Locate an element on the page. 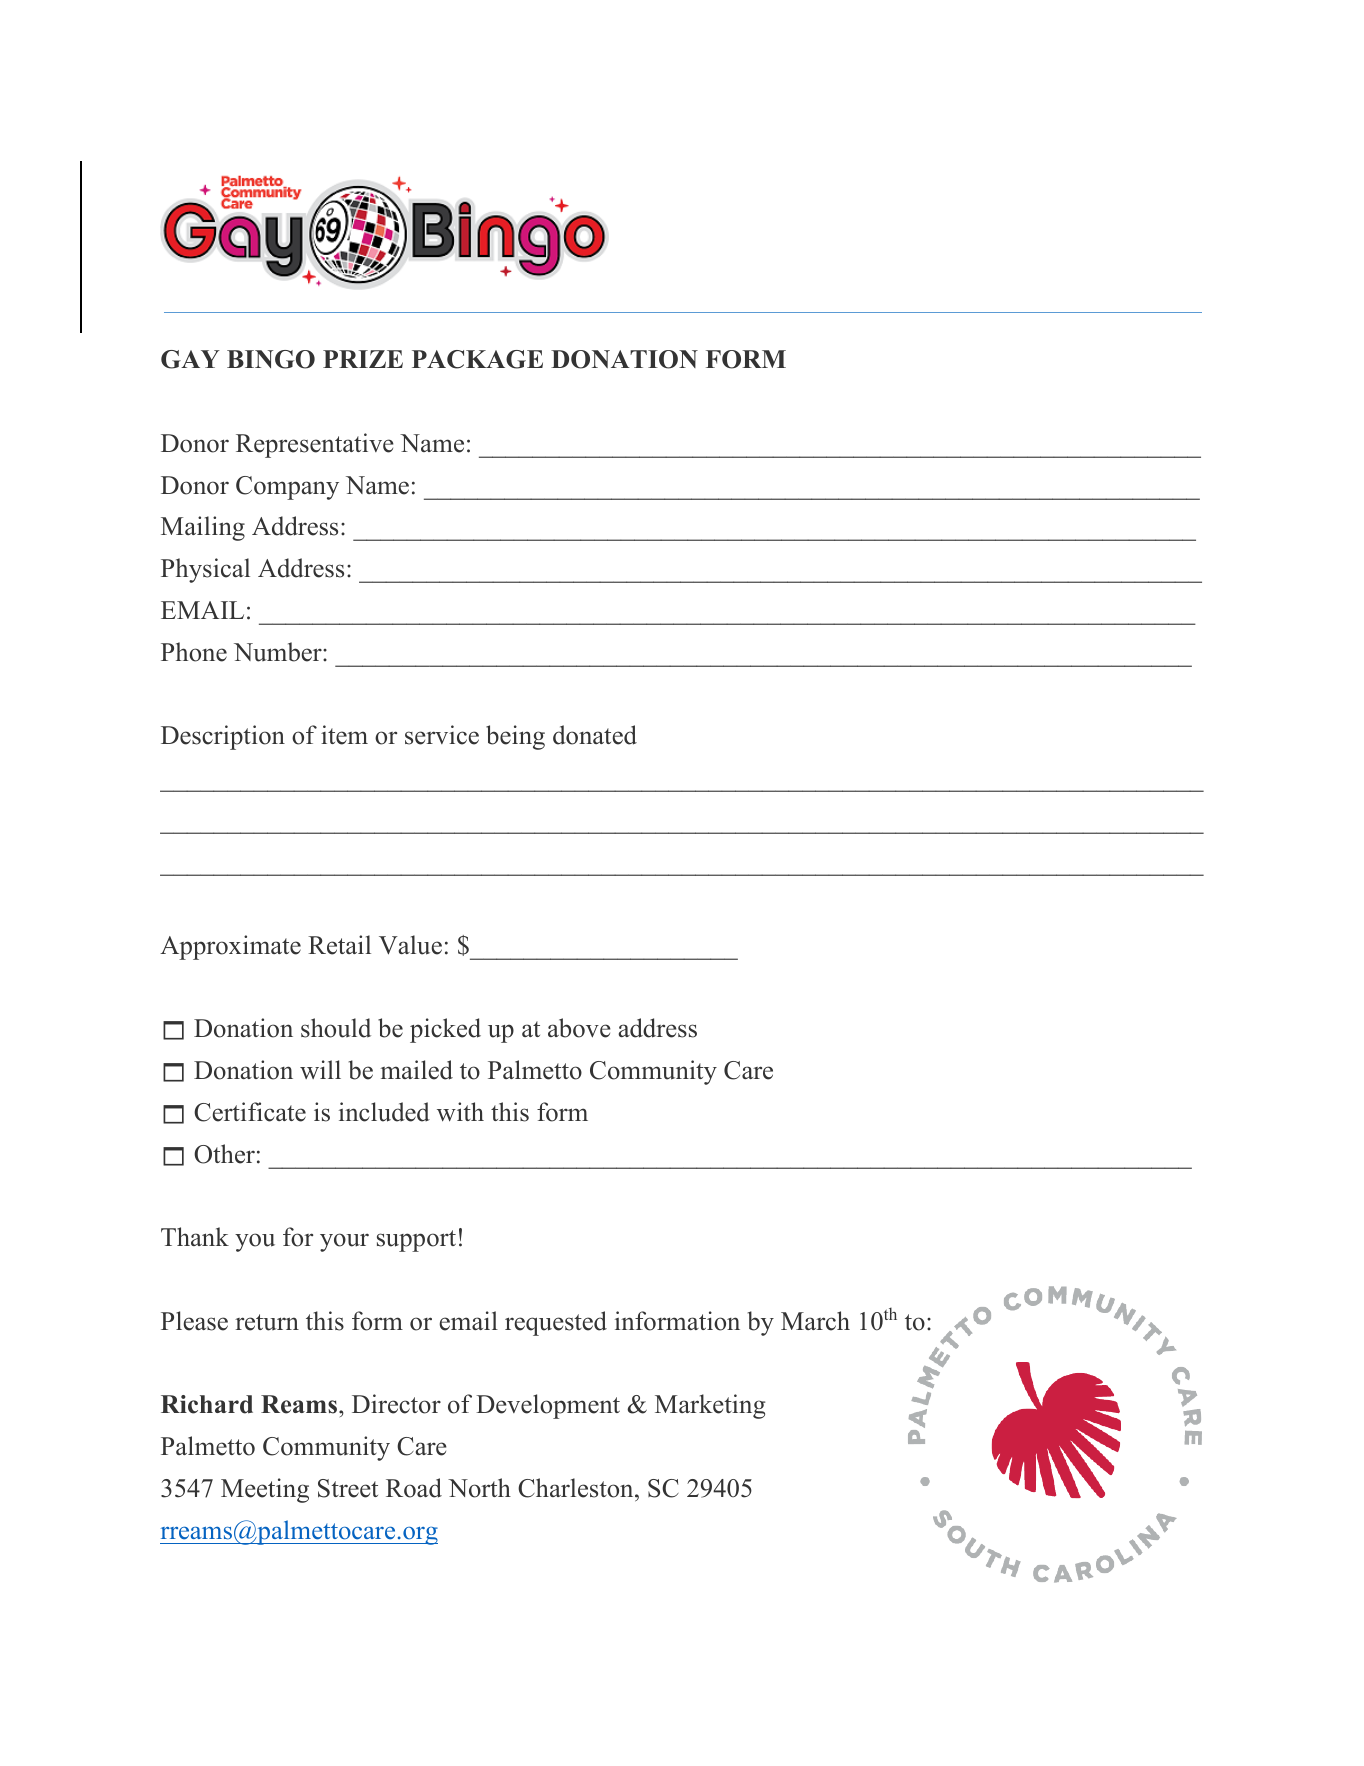 The width and height of the image is (1364, 1766). with is located at coordinates (460, 1112).
